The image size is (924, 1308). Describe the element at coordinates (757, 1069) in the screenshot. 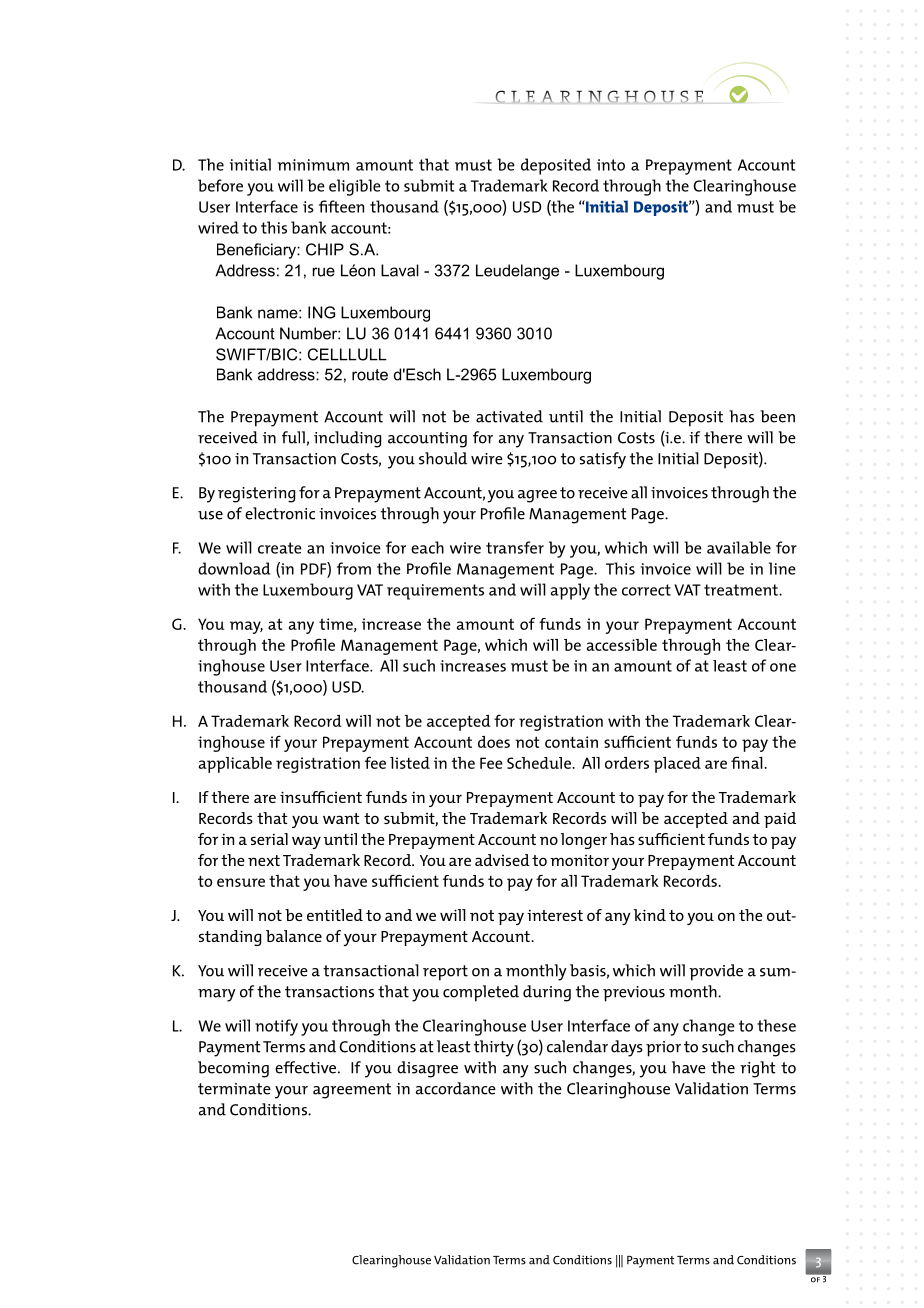

I see `right` at that location.
